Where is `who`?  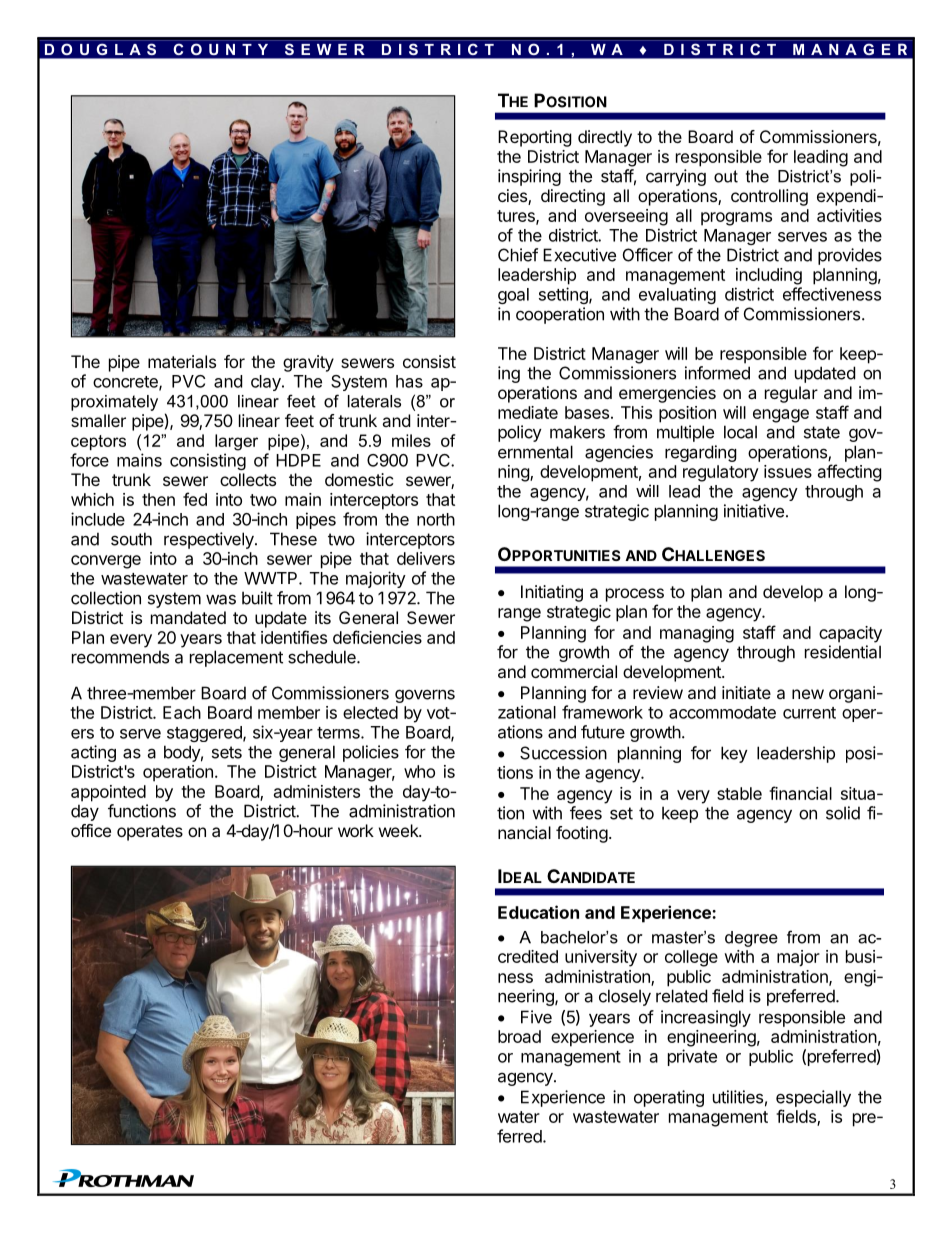
who is located at coordinates (419, 771).
